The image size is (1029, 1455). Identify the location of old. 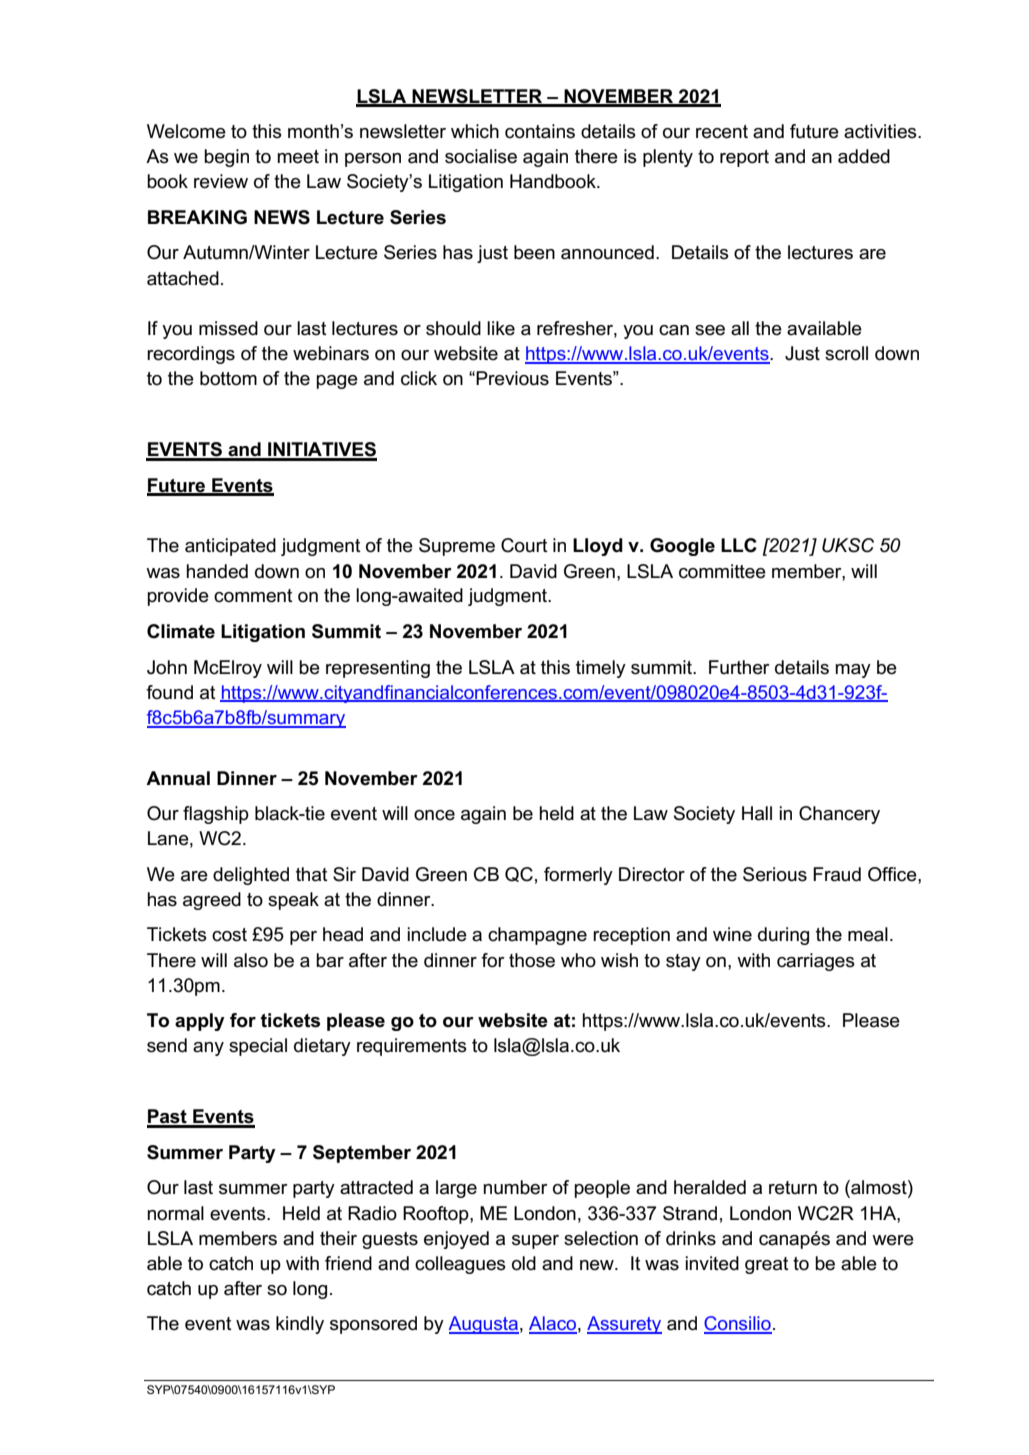
(524, 1263).
